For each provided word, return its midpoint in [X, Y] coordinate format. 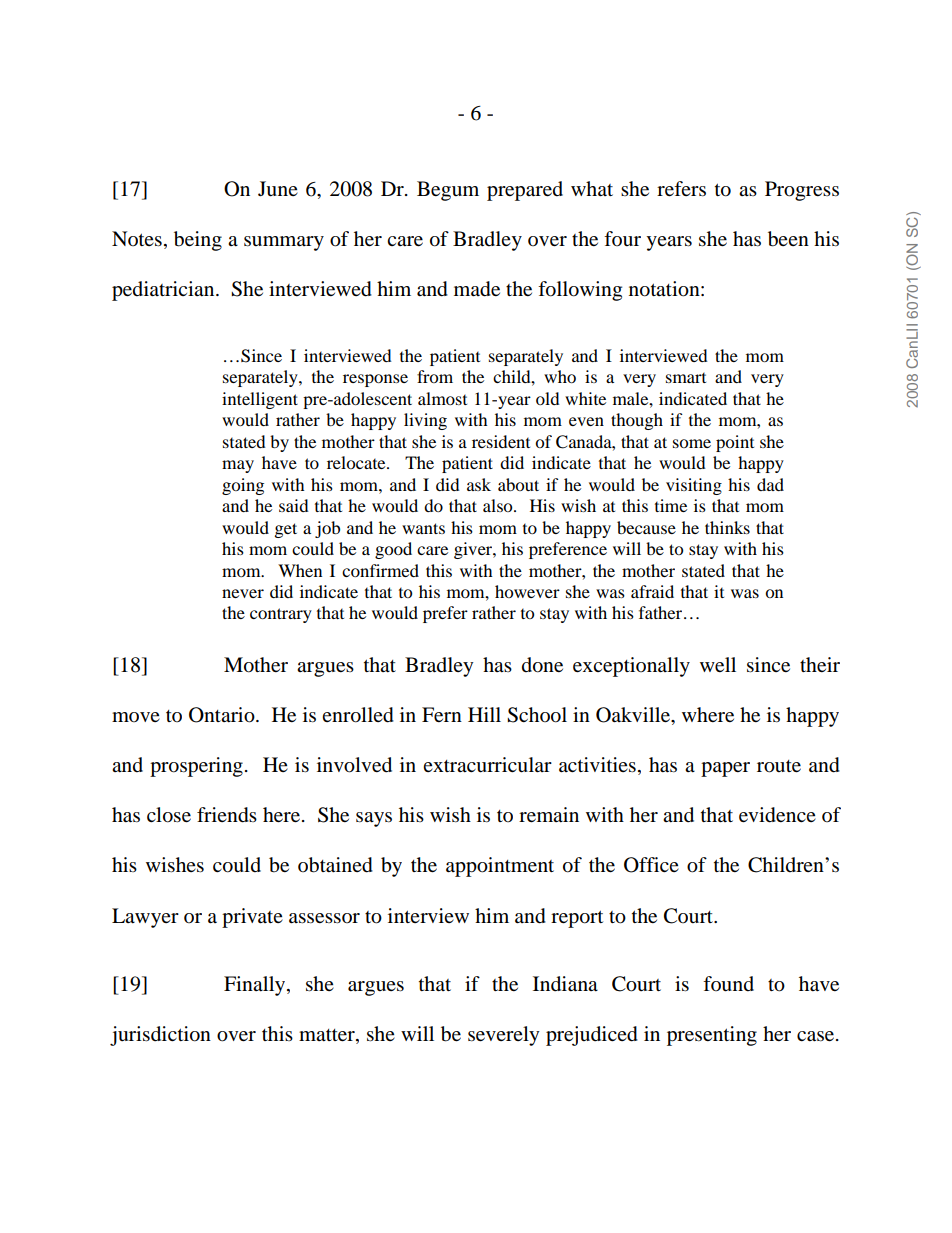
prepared [525, 191]
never [243, 593]
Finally [256, 986]
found [728, 984]
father [662, 612]
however [527, 591]
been [788, 239]
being [198, 241]
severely [504, 1036]
